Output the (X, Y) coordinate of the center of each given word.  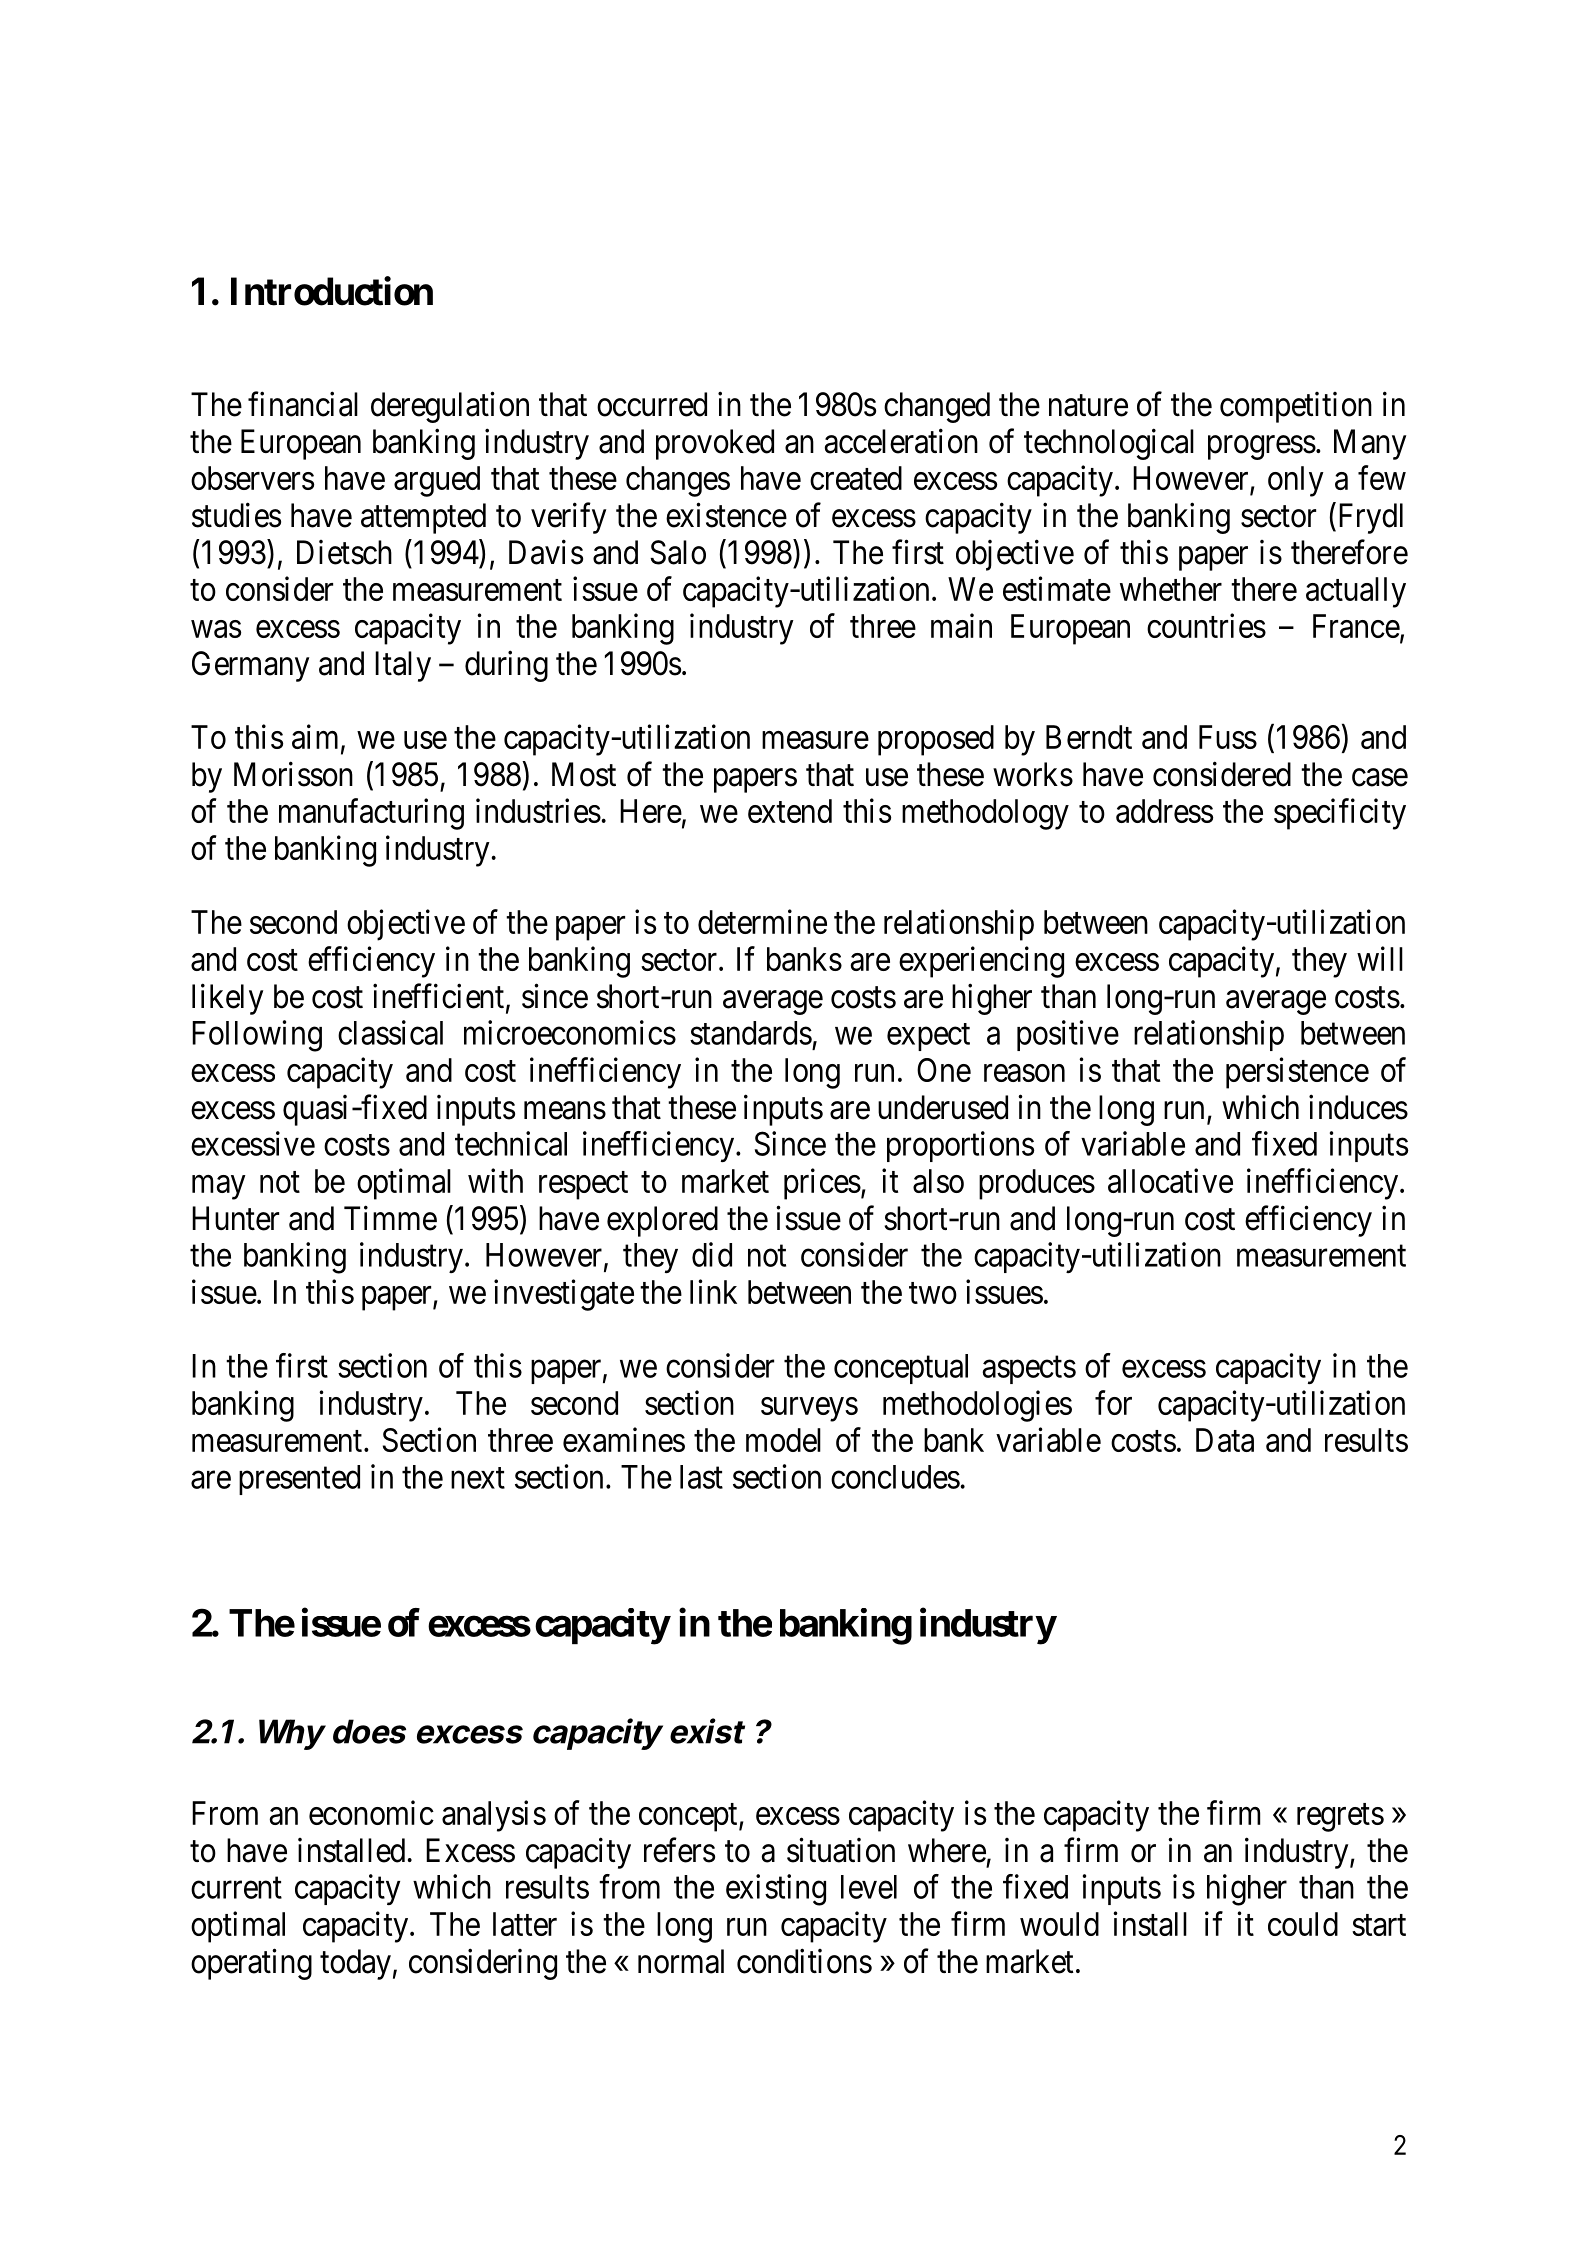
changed (937, 407)
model (783, 1440)
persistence (1297, 1073)
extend (790, 811)
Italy (403, 666)
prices (822, 1184)
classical (390, 1032)
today (355, 1964)
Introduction (332, 291)
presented (299, 1480)
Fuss (1228, 737)
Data (1225, 1440)
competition (1296, 407)
